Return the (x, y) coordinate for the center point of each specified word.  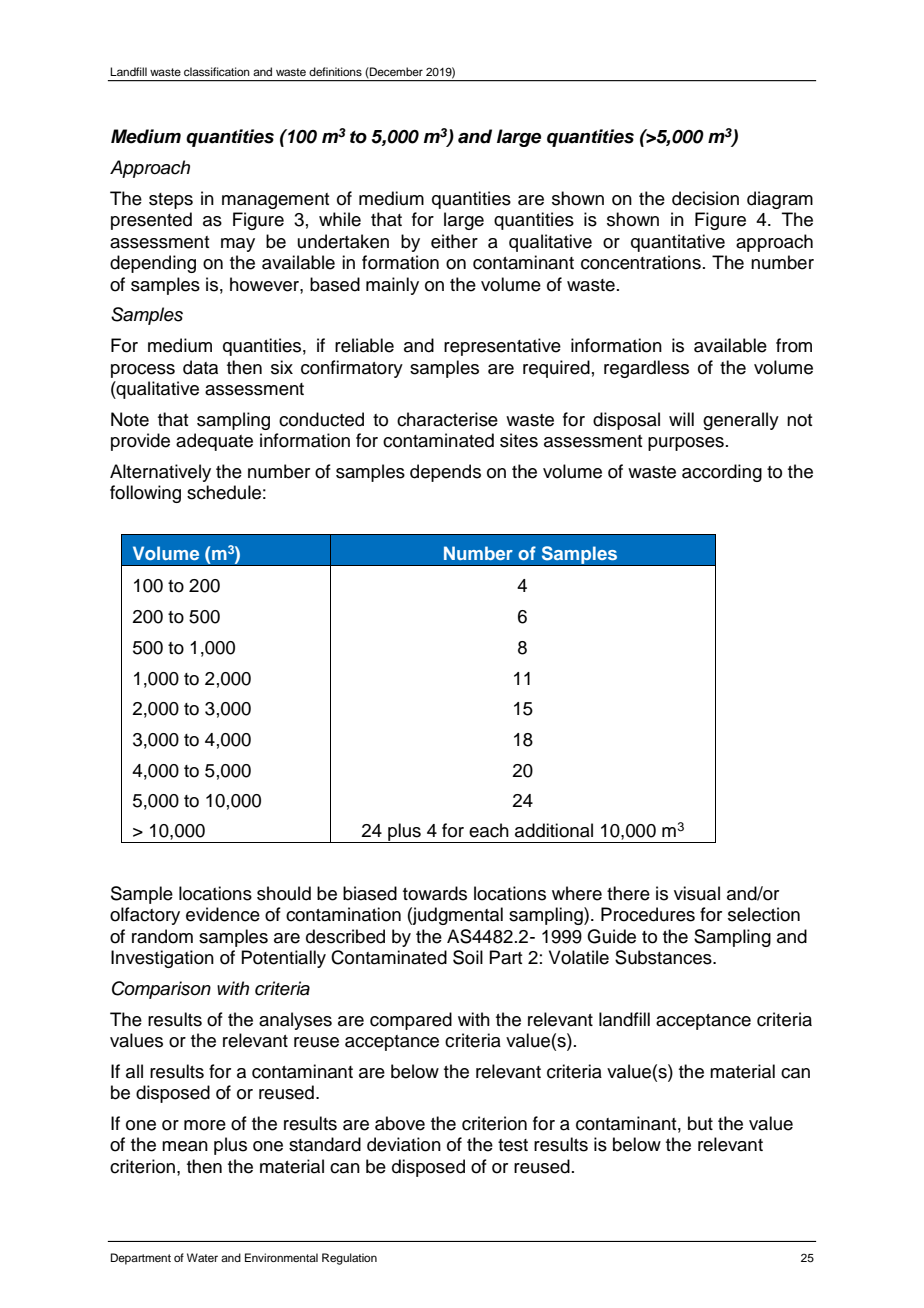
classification (217, 71)
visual (697, 893)
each (489, 830)
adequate (214, 442)
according (722, 473)
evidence (223, 914)
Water (202, 1257)
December (395, 71)
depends (445, 473)
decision (705, 198)
